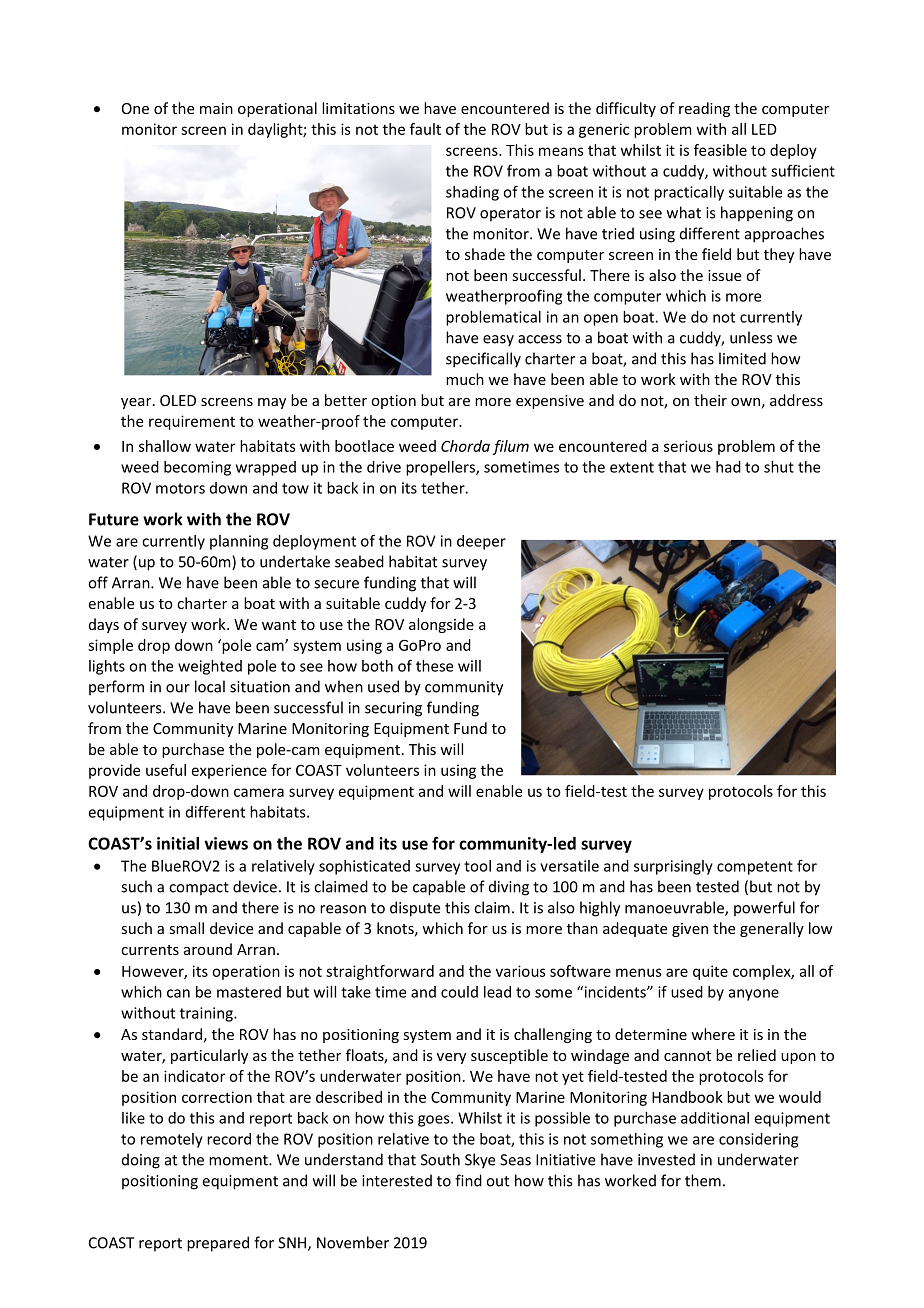 This screenshot has width=924, height=1308. Describe the element at coordinates (425, 129) in the screenshot. I see `fault` at that location.
